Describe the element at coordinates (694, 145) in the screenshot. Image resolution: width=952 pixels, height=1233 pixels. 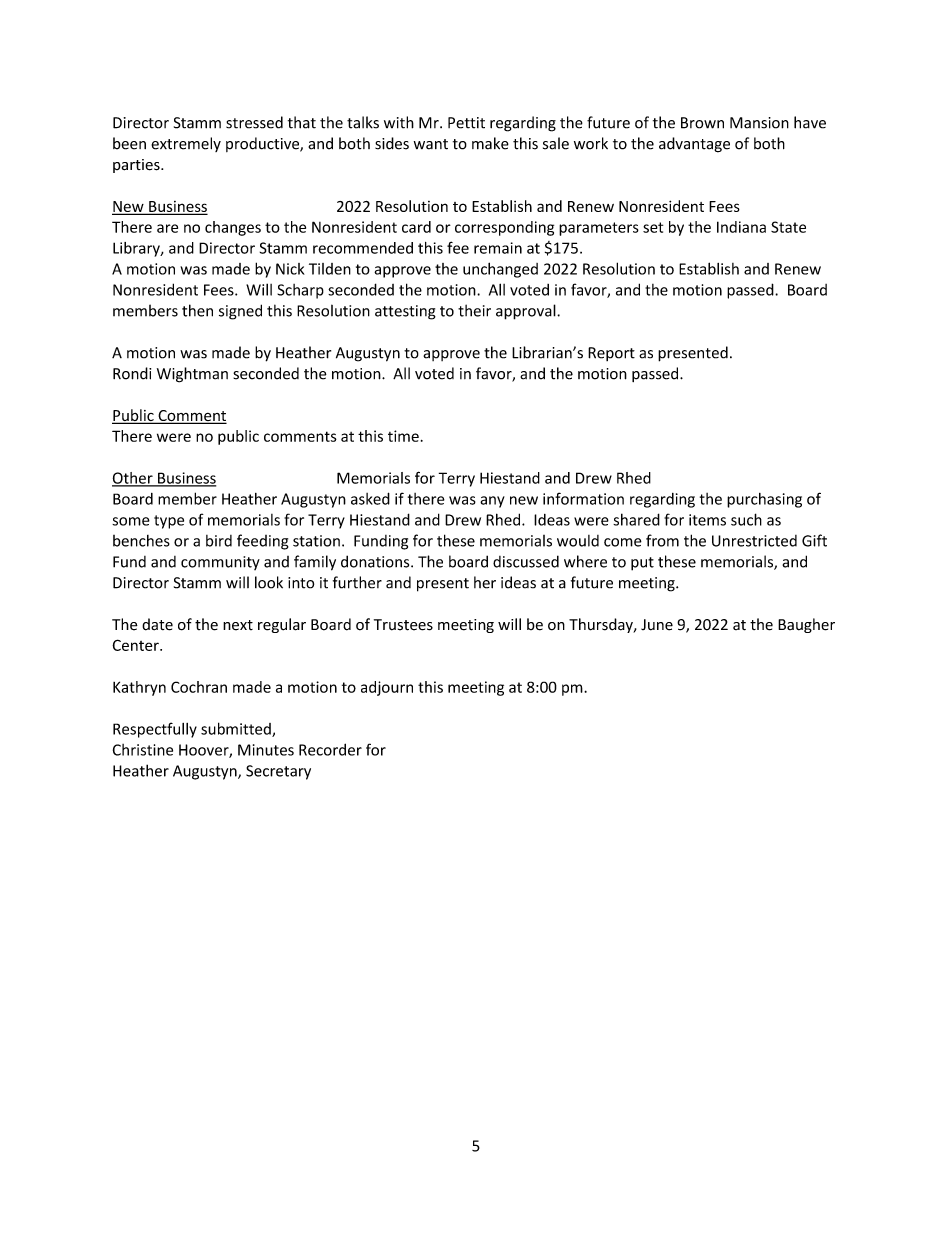
I see `advantage` at that location.
